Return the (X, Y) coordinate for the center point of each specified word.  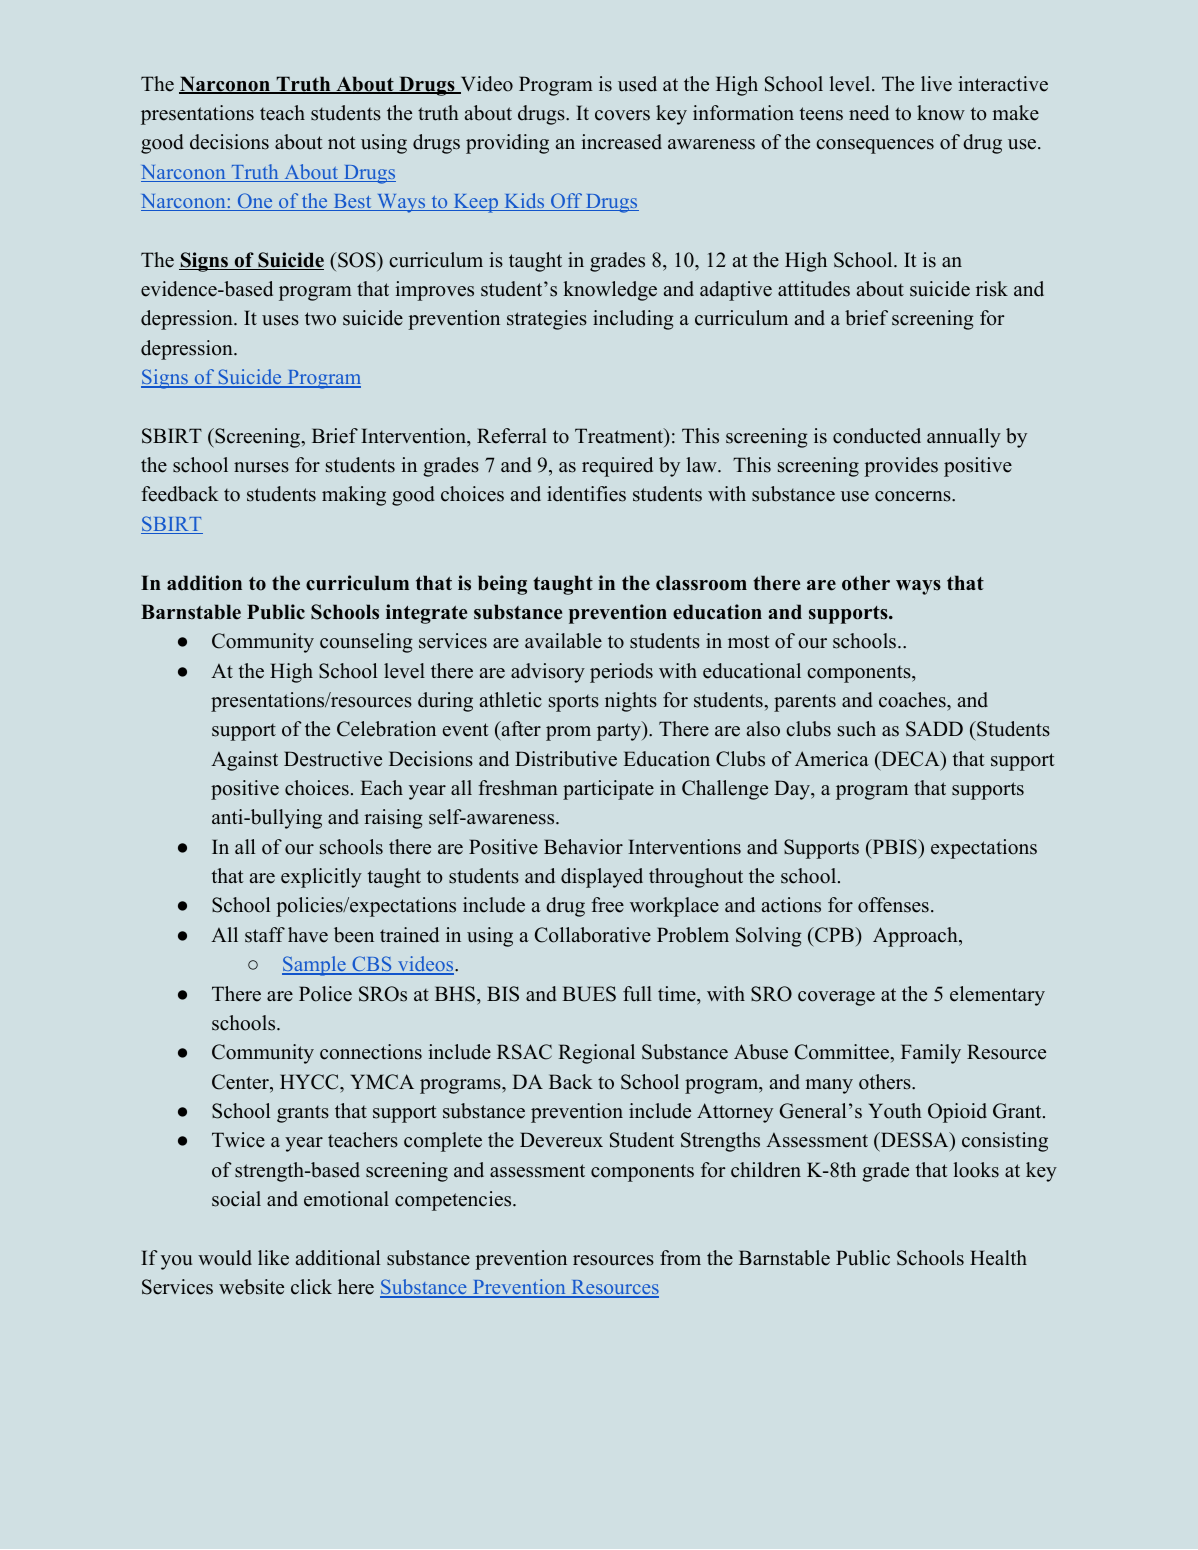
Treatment (620, 437)
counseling (366, 643)
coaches (913, 700)
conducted (877, 436)
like (273, 1258)
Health (998, 1258)
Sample (315, 966)
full (637, 994)
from (680, 1258)
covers (622, 115)
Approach (916, 937)
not (342, 143)
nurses (261, 467)
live (936, 84)
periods (621, 673)
